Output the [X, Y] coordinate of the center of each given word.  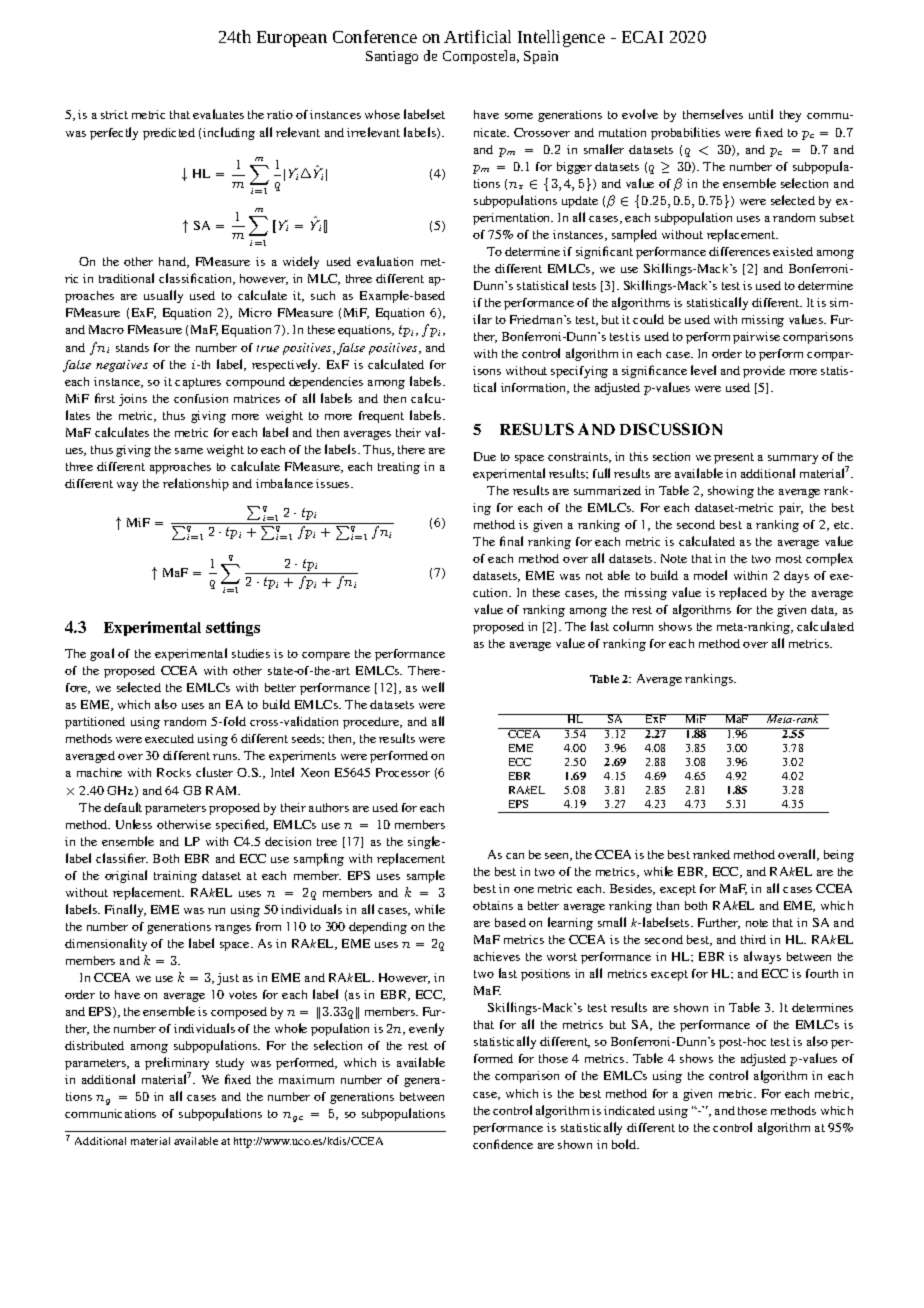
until [761, 114]
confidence [503, 1144]
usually [163, 296]
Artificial [477, 36]
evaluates [218, 114]
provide [764, 372]
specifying [579, 372]
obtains [493, 905]
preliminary [177, 1065]
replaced [743, 593]
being [839, 856]
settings [233, 628]
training [175, 877]
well [433, 687]
